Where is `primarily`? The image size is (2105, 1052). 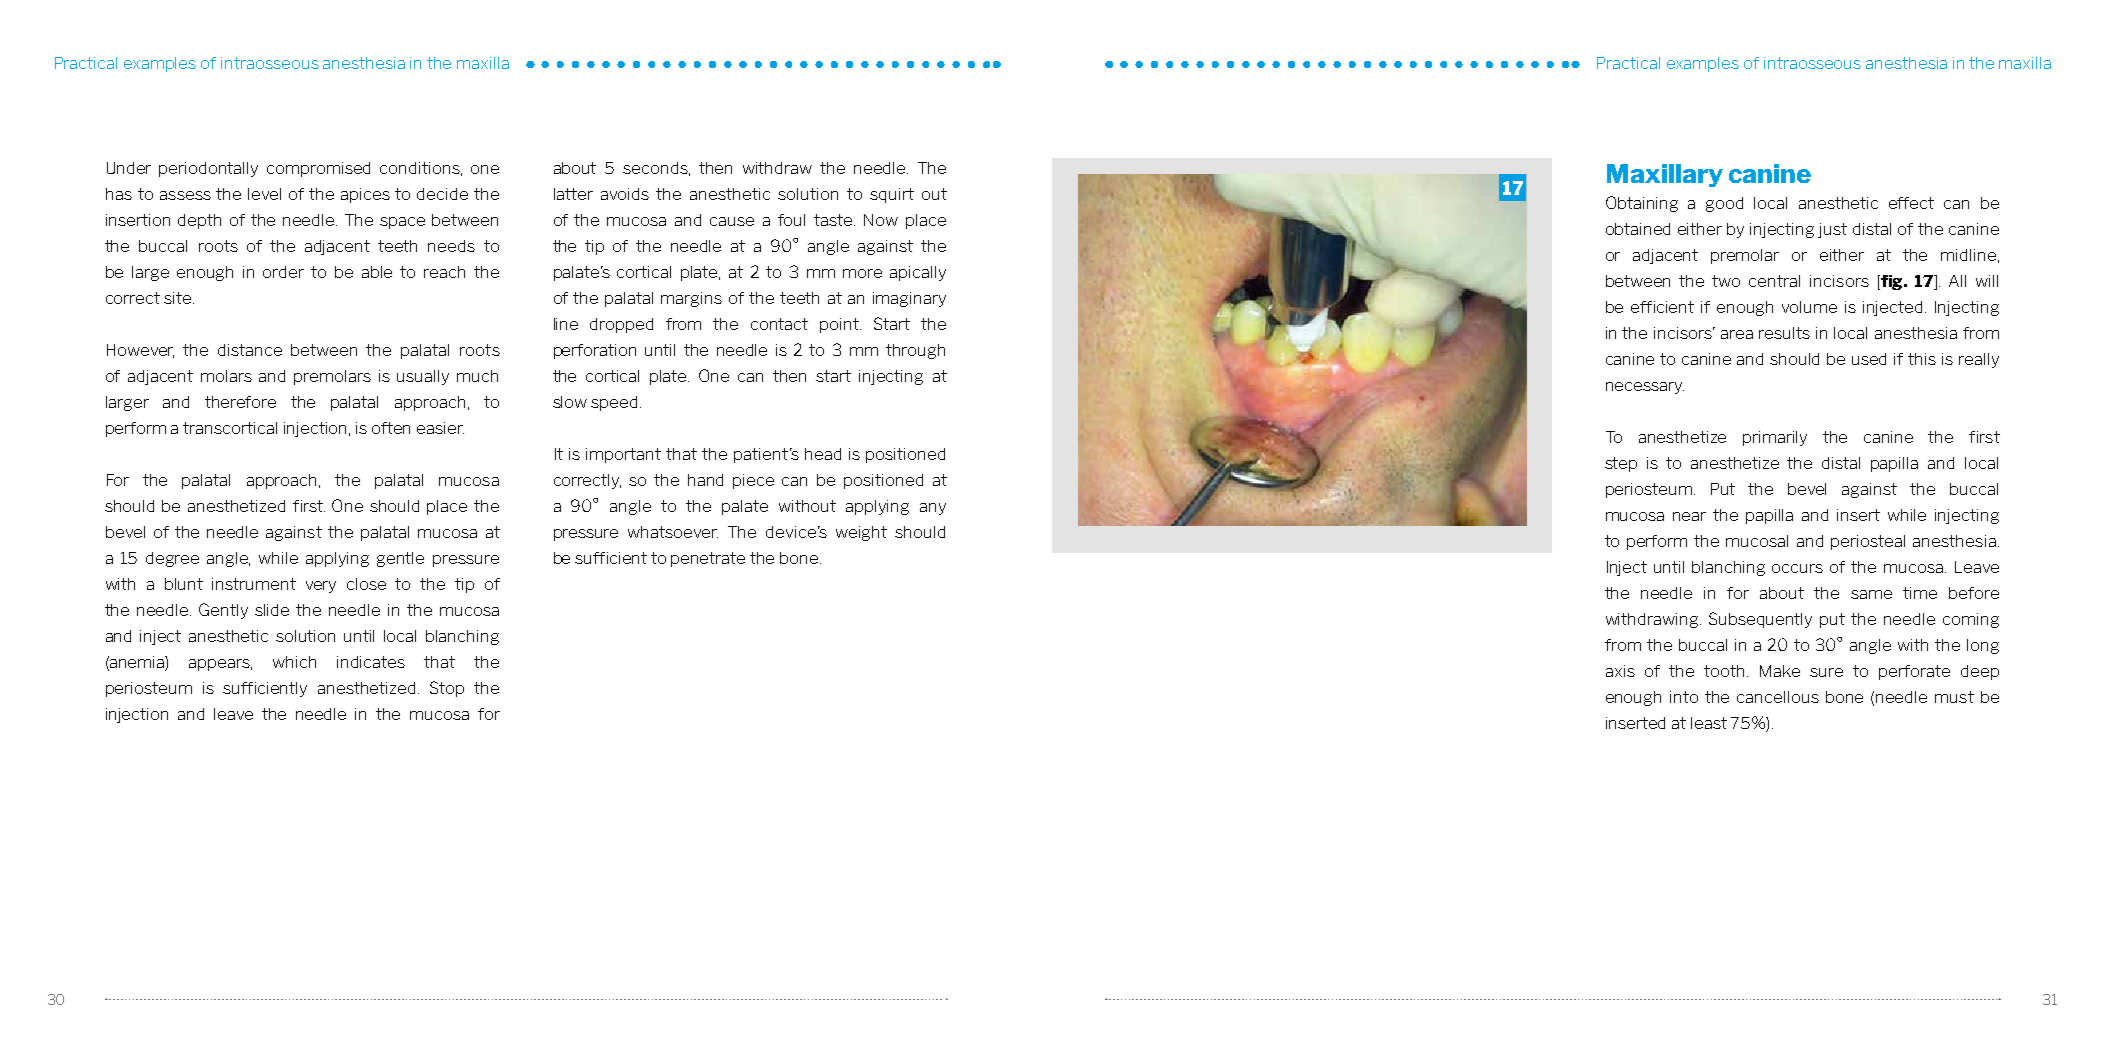 primarily is located at coordinates (1775, 438).
